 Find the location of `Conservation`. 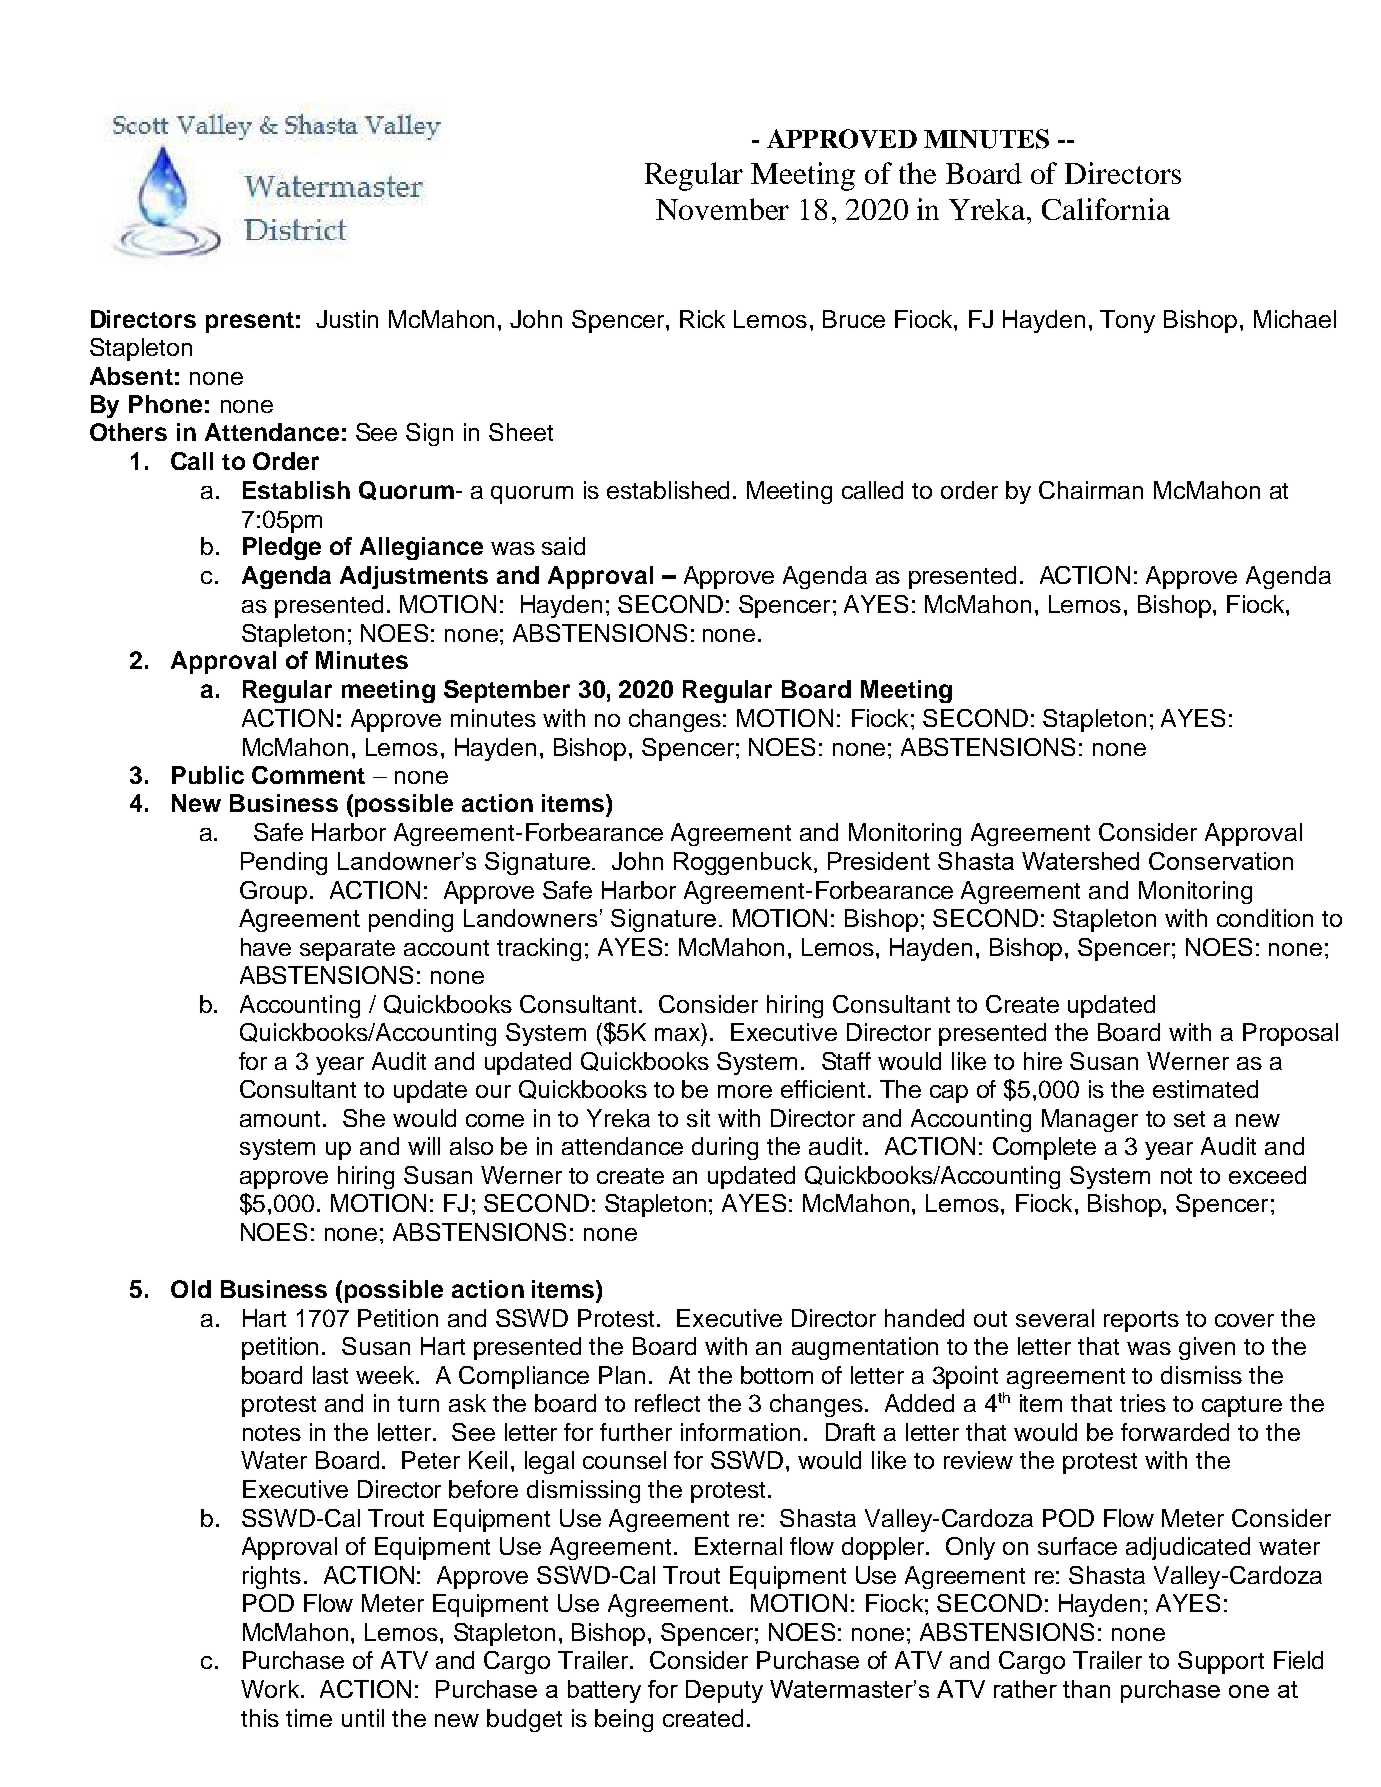

Conservation is located at coordinates (1221, 861).
